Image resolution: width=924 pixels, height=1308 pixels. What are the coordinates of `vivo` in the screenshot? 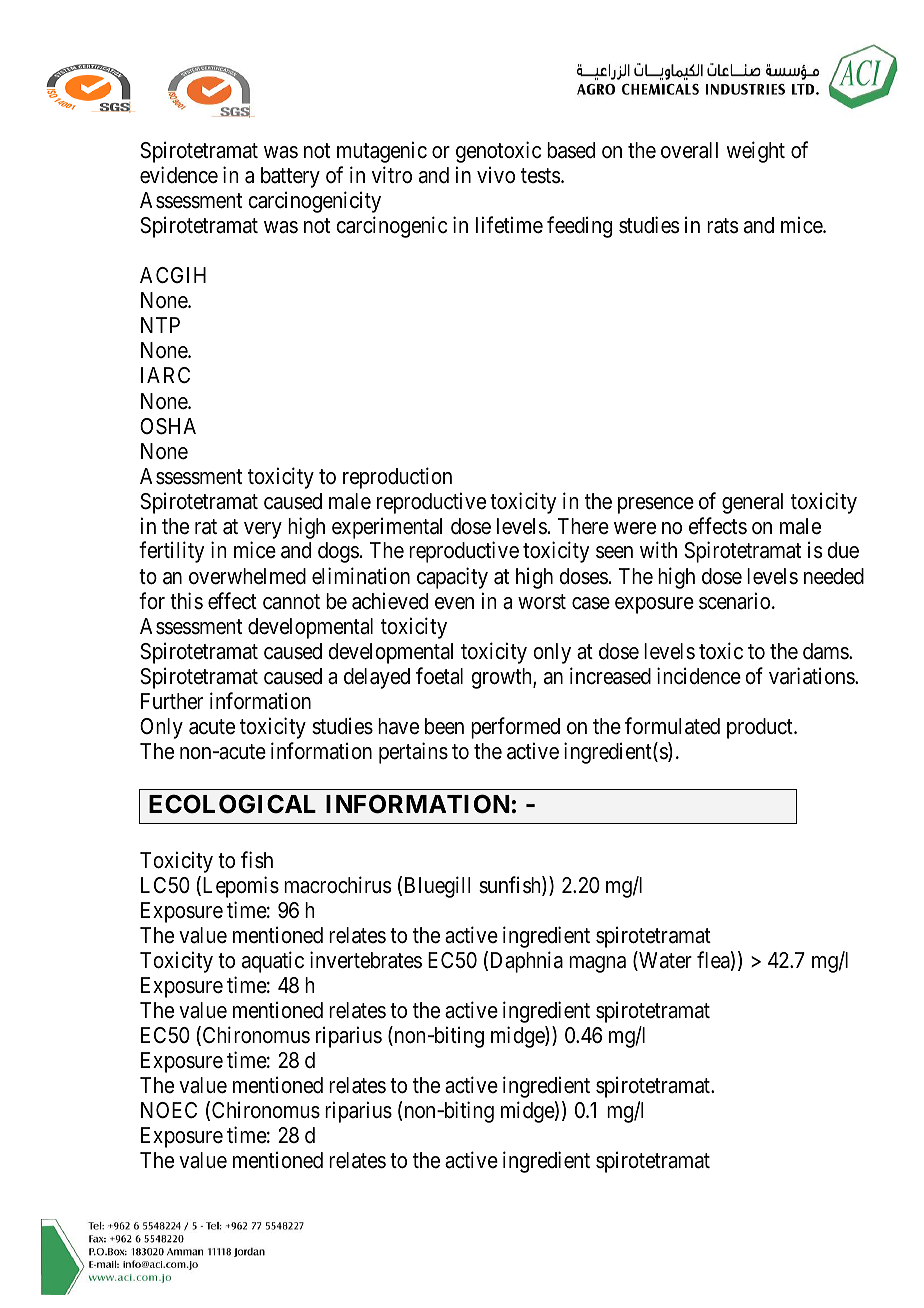 It's located at (496, 175).
